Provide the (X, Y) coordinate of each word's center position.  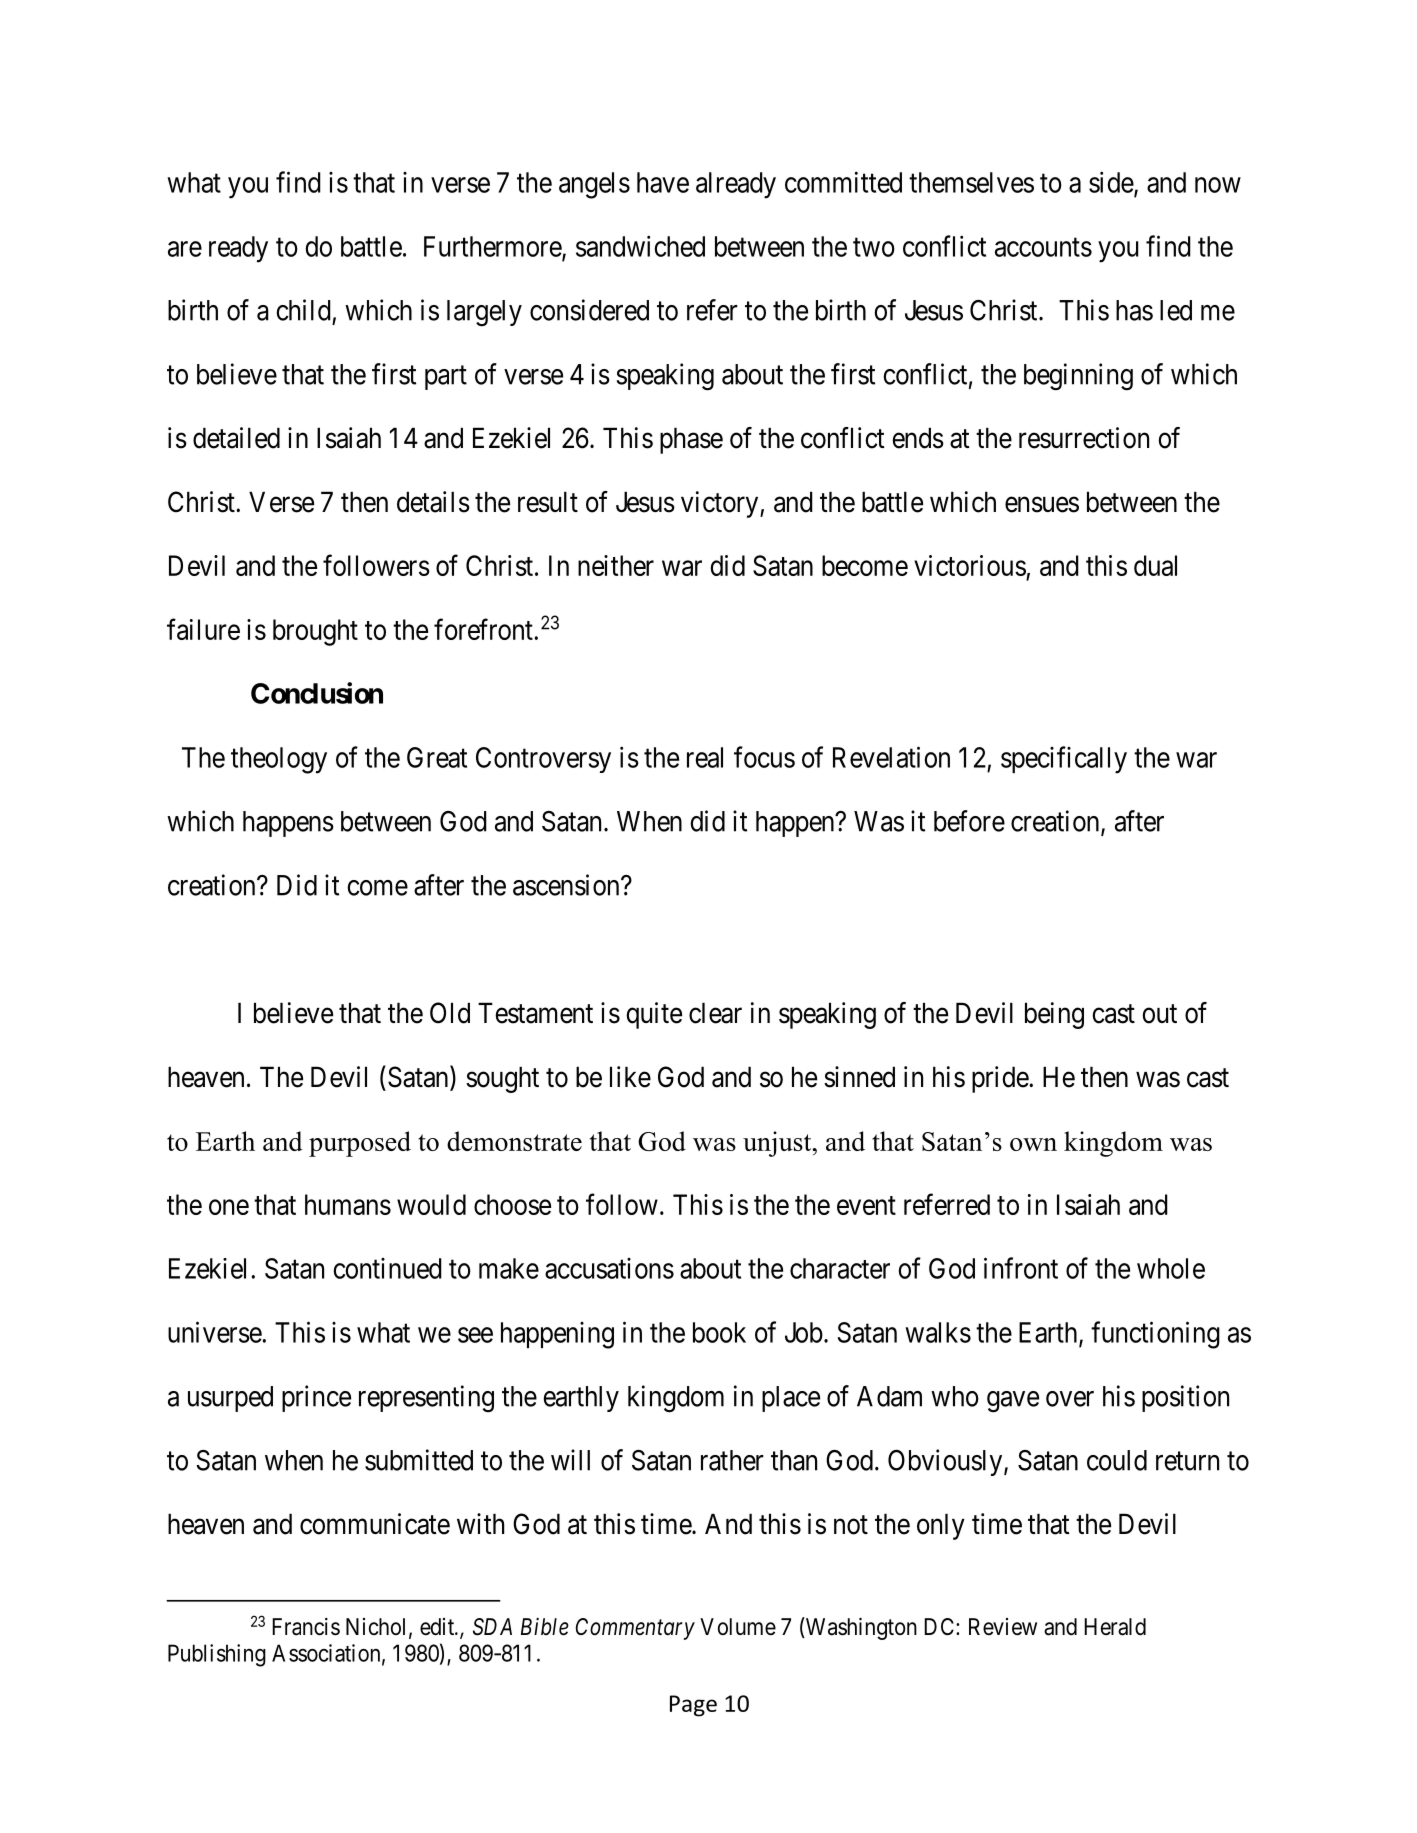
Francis (306, 1627)
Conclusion (317, 693)
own (1033, 1144)
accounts (1043, 247)
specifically (1064, 760)
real (705, 757)
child (303, 310)
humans (348, 1204)
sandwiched (640, 246)
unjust (778, 1144)
